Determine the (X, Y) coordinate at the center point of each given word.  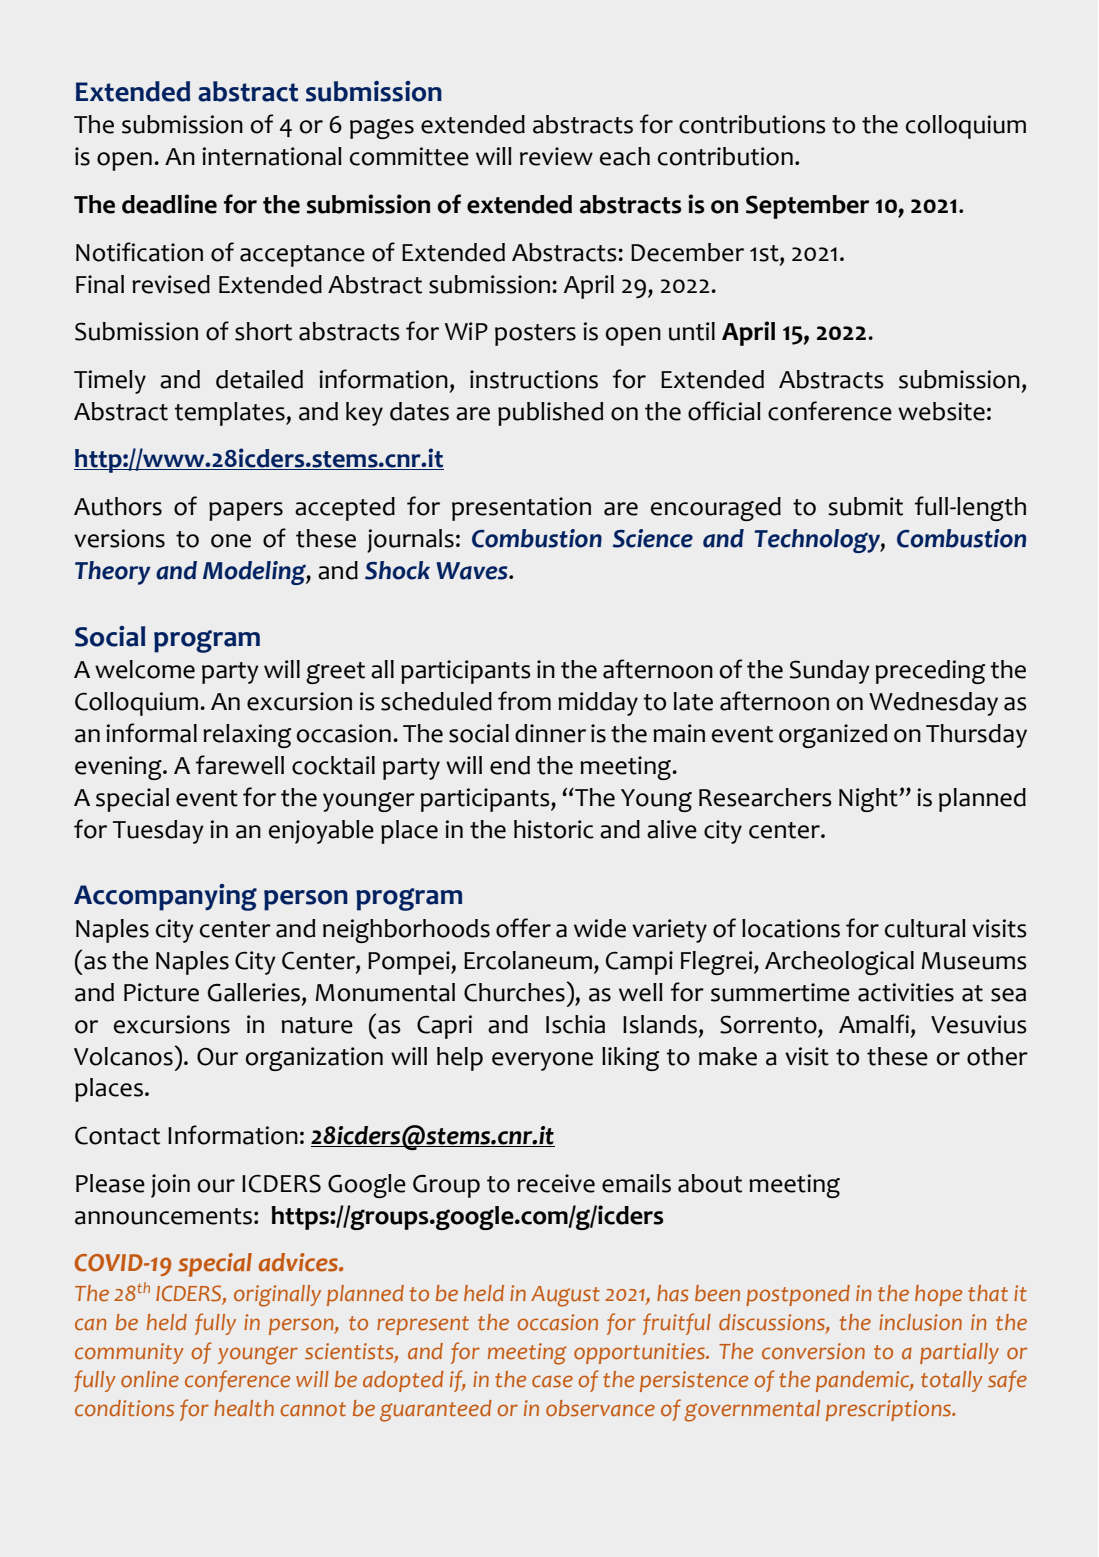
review (556, 156)
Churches (514, 992)
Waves (473, 571)
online (150, 1379)
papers (246, 511)
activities (906, 992)
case (552, 1381)
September (807, 207)
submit (865, 506)
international (272, 156)
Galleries (254, 992)
